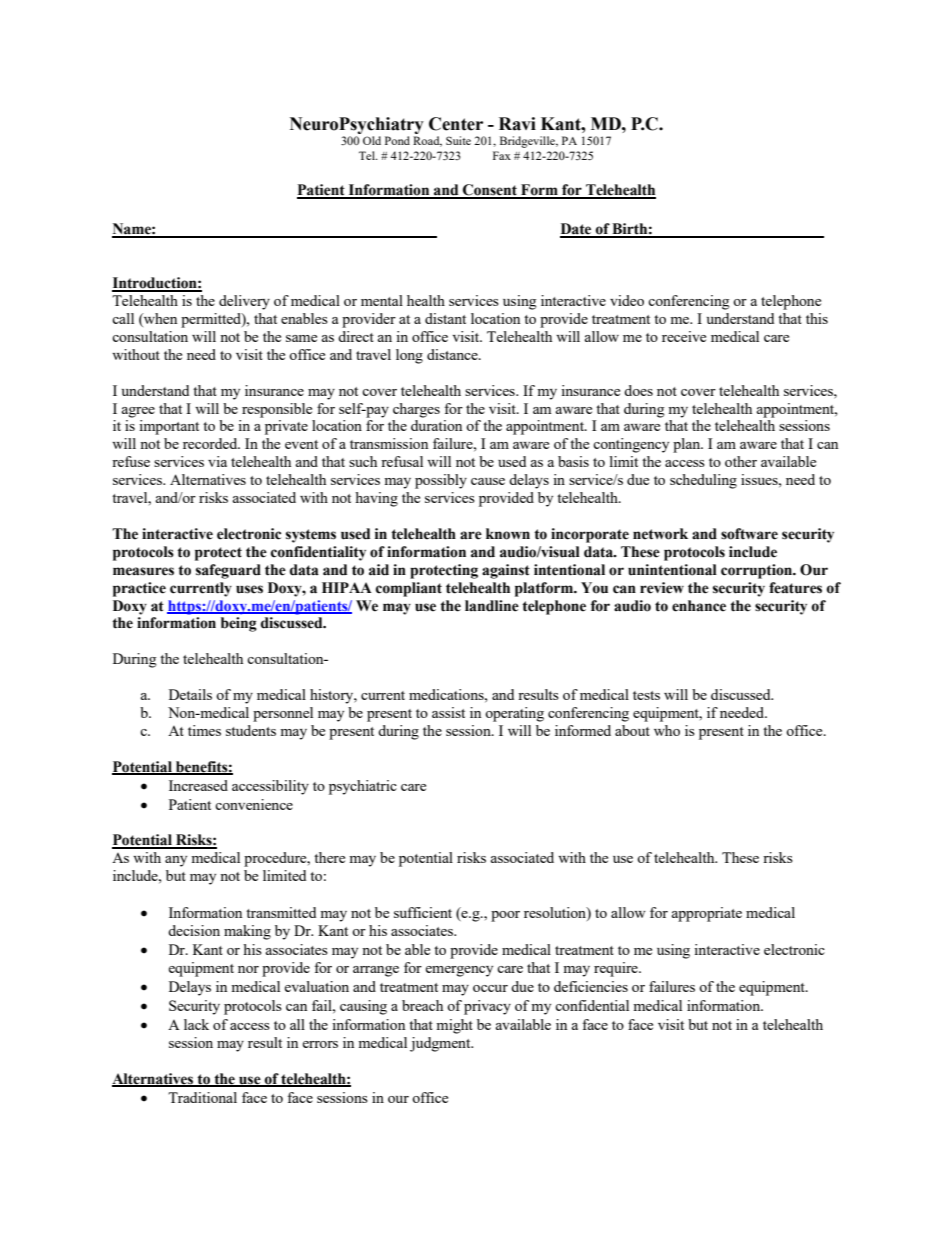 Image resolution: width=952 pixels, height=1233 pixels. Describe the element at coordinates (699, 606) in the image. I see `enhance` at that location.
